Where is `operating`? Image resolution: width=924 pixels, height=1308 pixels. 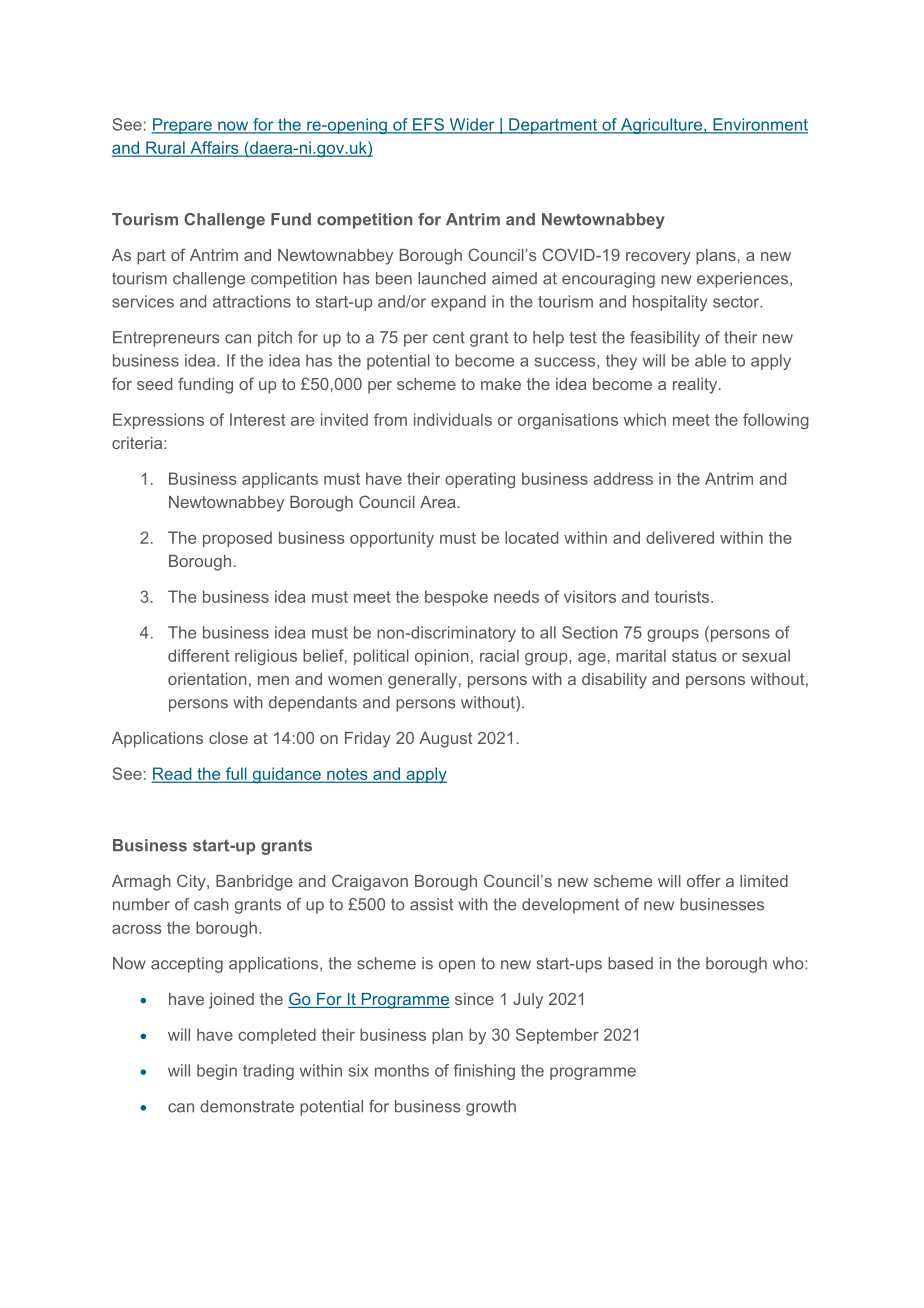 operating is located at coordinates (480, 480).
